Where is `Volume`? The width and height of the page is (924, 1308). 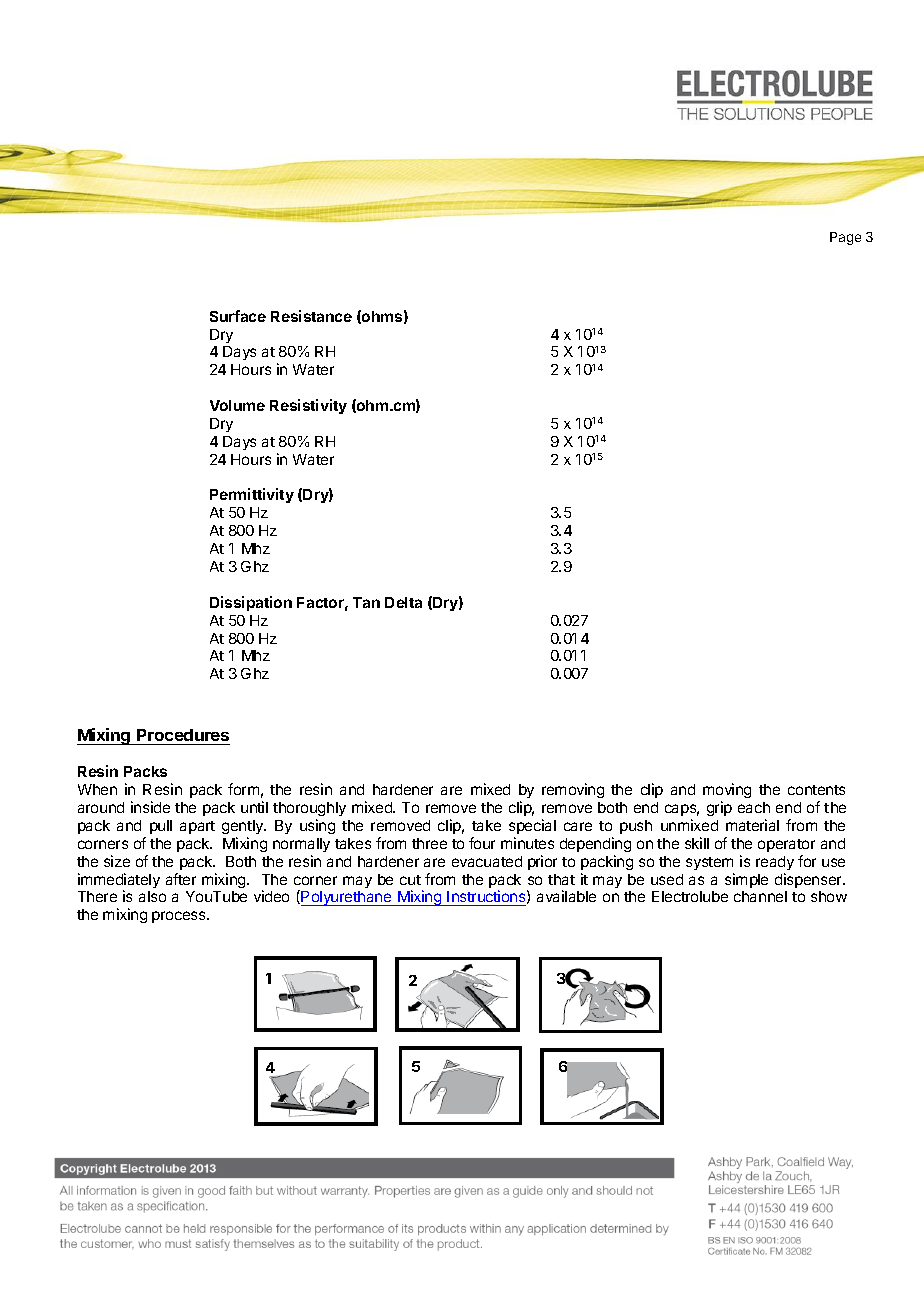 Volume is located at coordinates (237, 405).
